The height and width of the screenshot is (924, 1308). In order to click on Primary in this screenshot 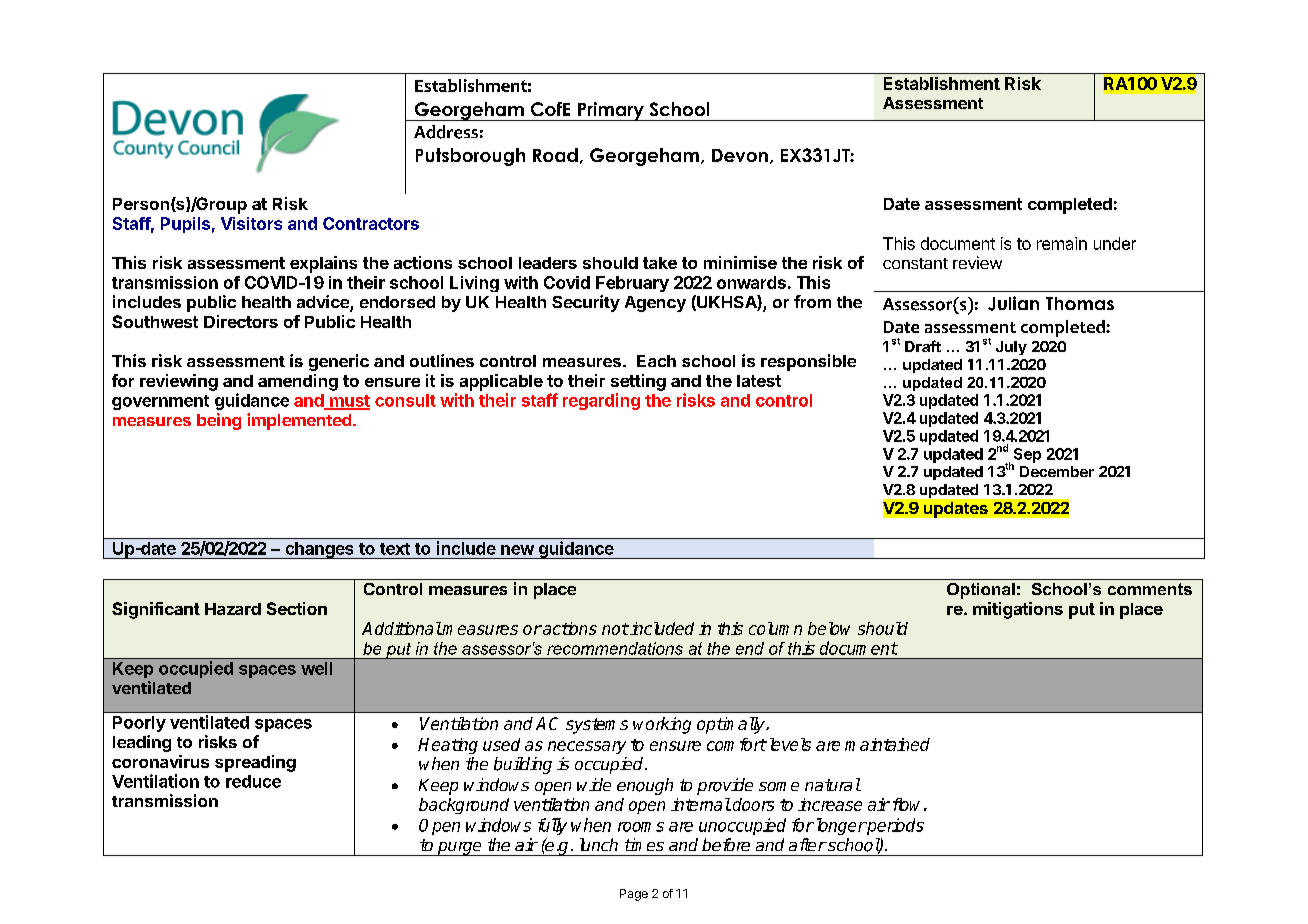, I will do `click(611, 111)`.
